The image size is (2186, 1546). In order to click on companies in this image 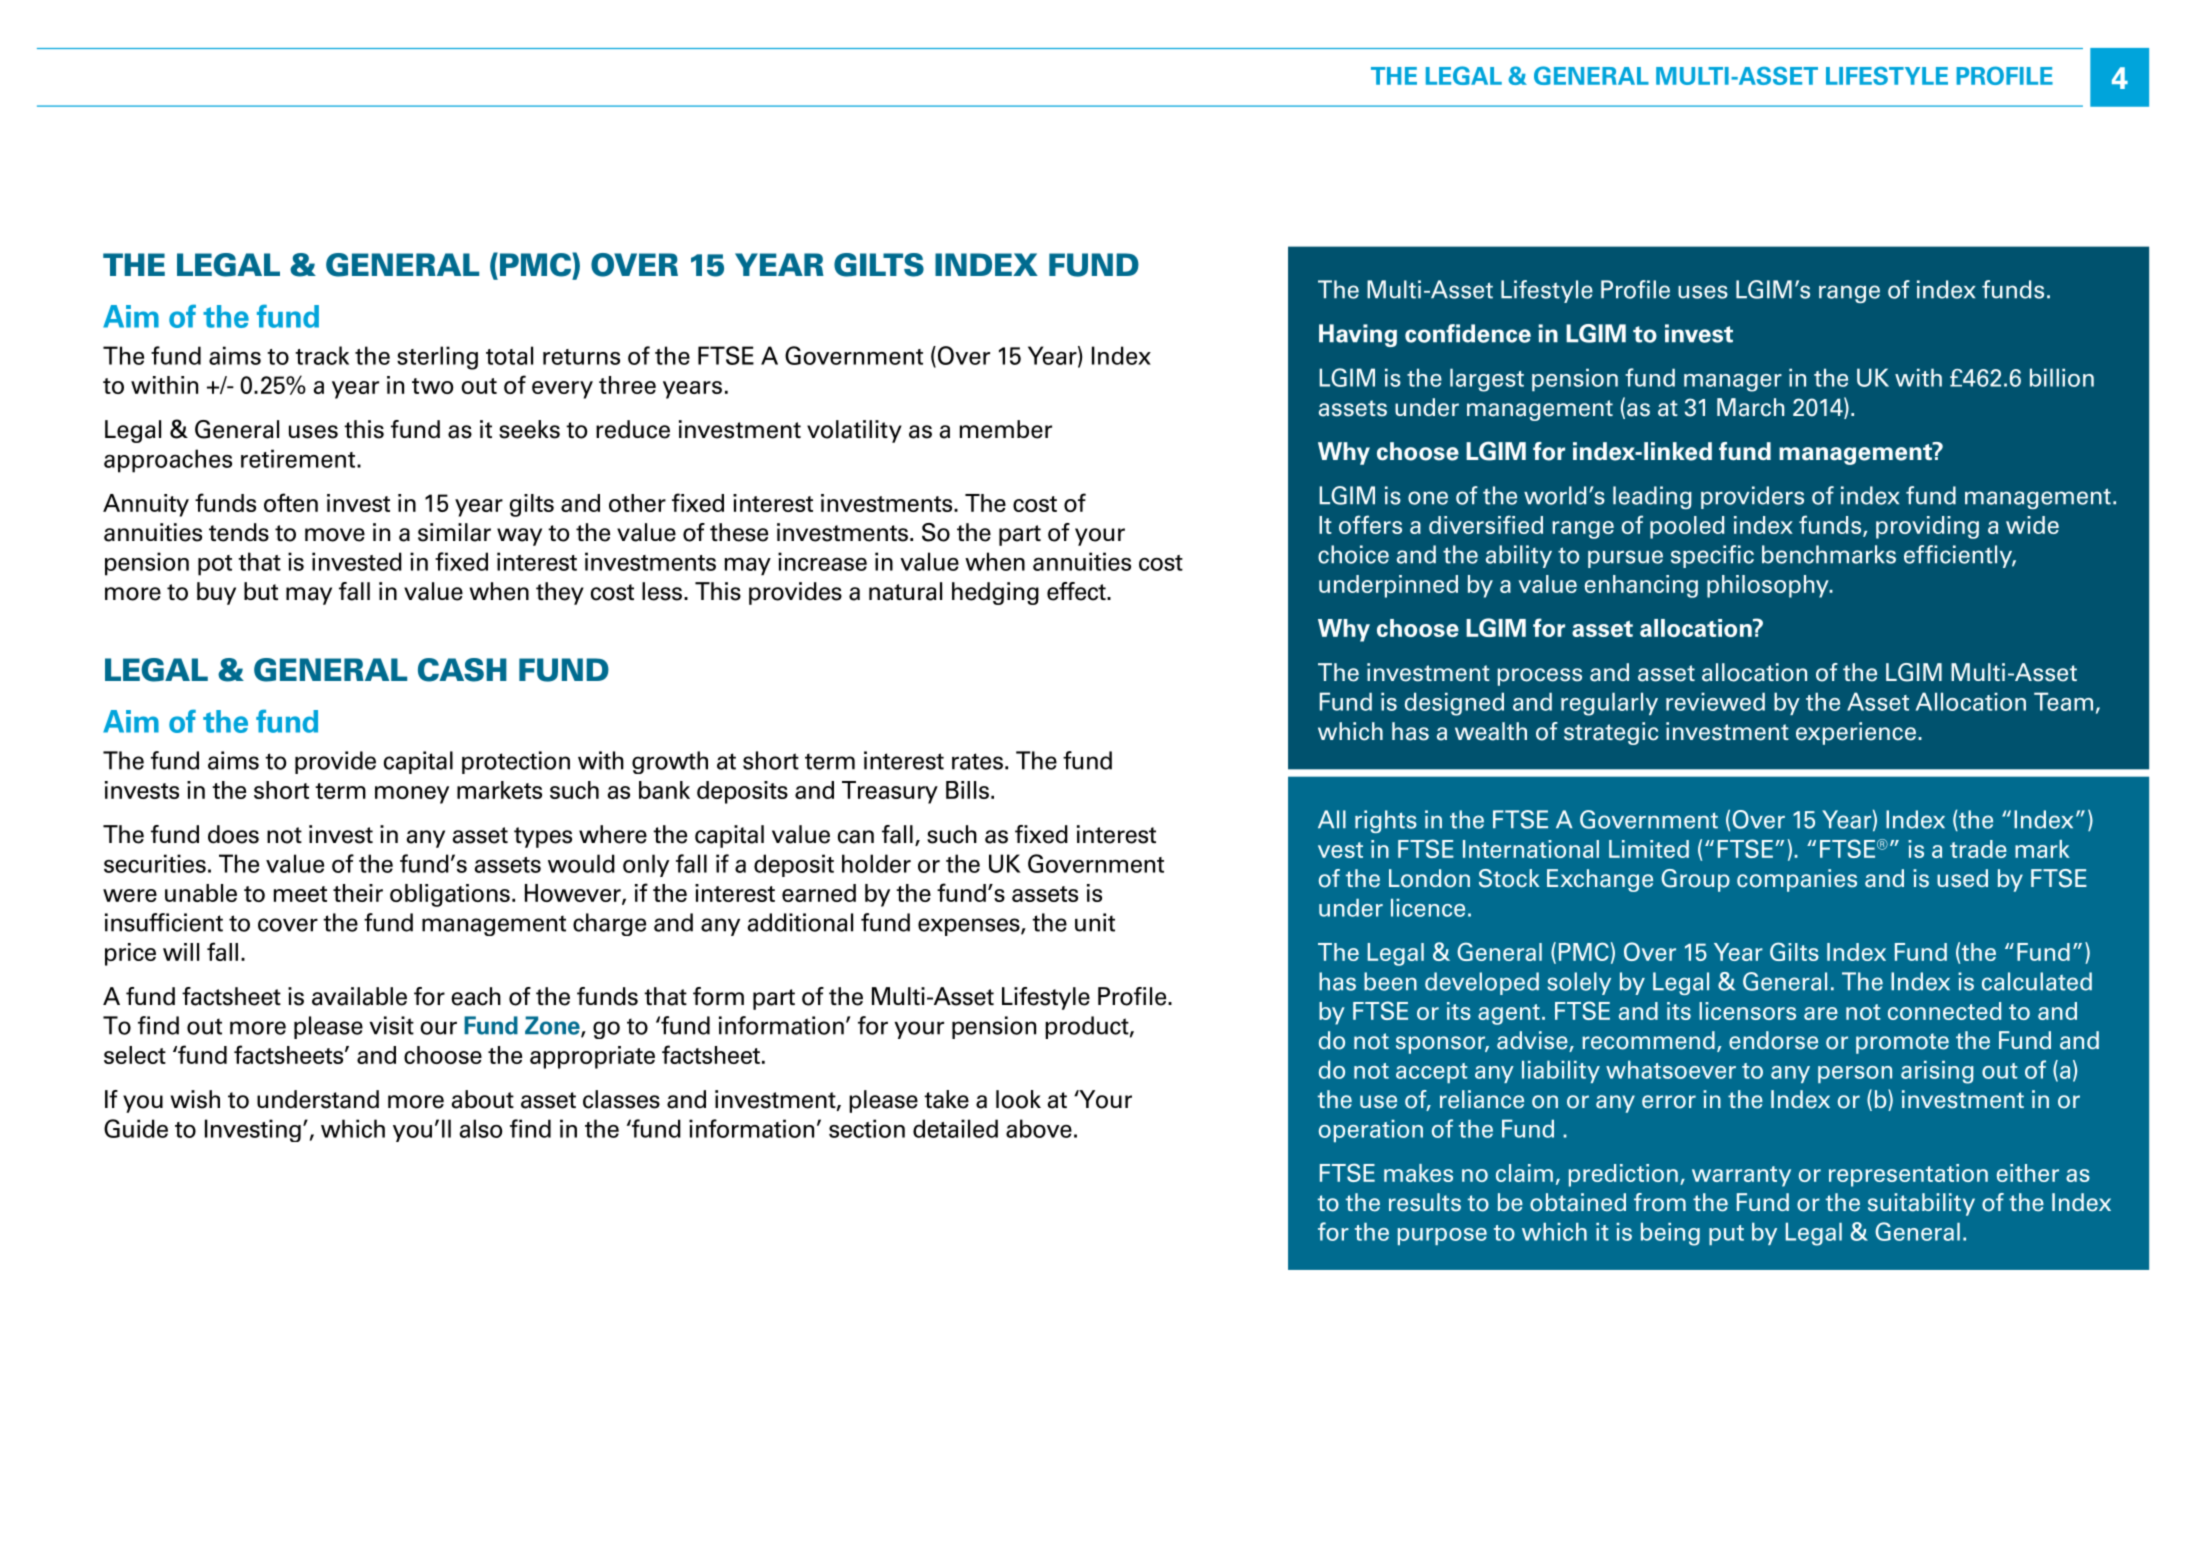, I will do `click(1797, 880)`.
